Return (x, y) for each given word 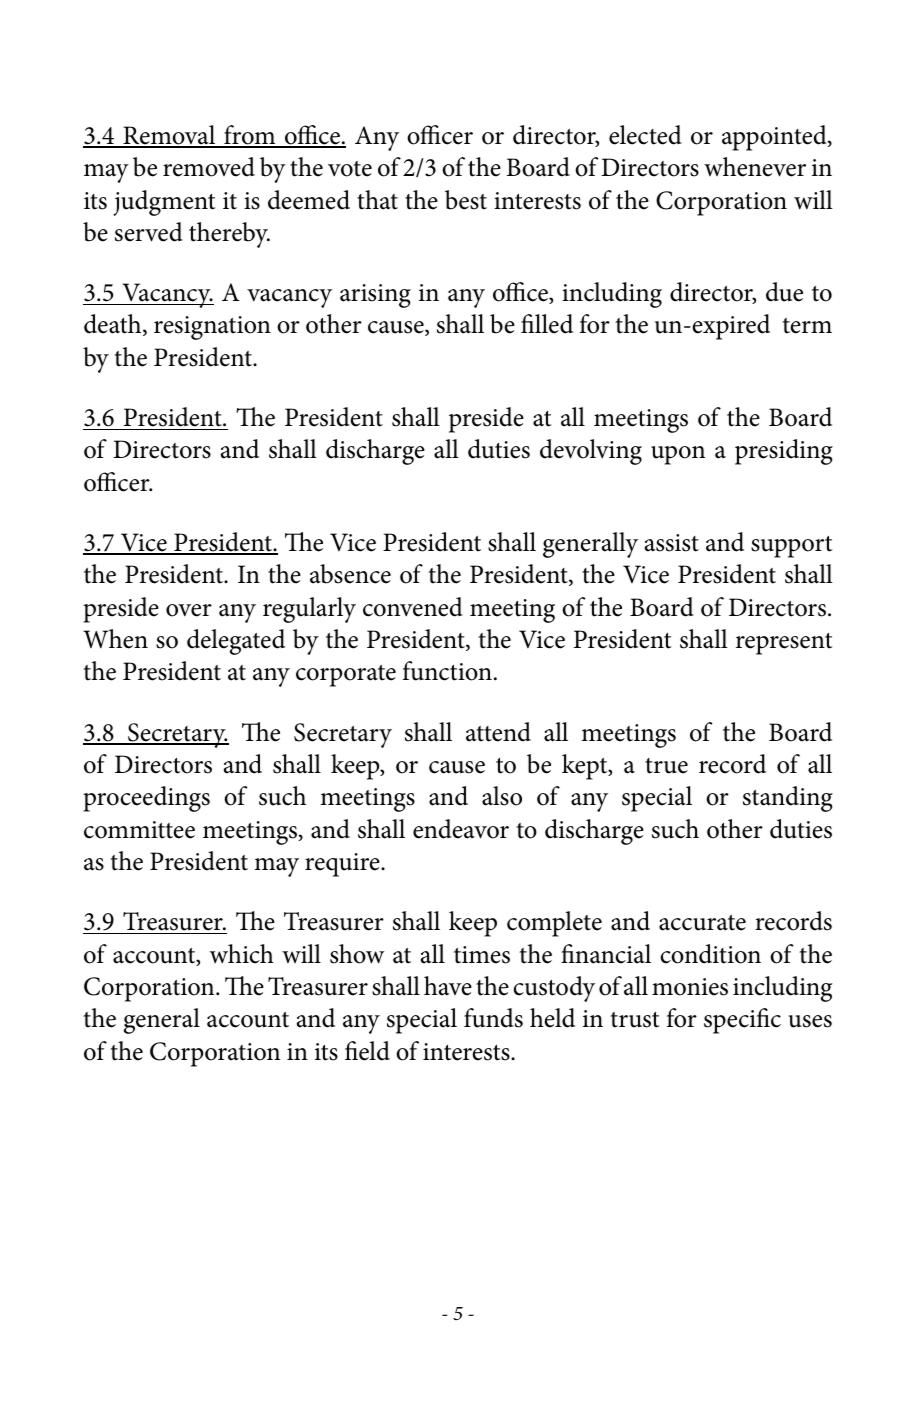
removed (209, 167)
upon (678, 455)
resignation (212, 328)
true (666, 766)
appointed (775, 138)
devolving (591, 452)
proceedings (146, 799)
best (466, 200)
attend (498, 732)
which (242, 954)
